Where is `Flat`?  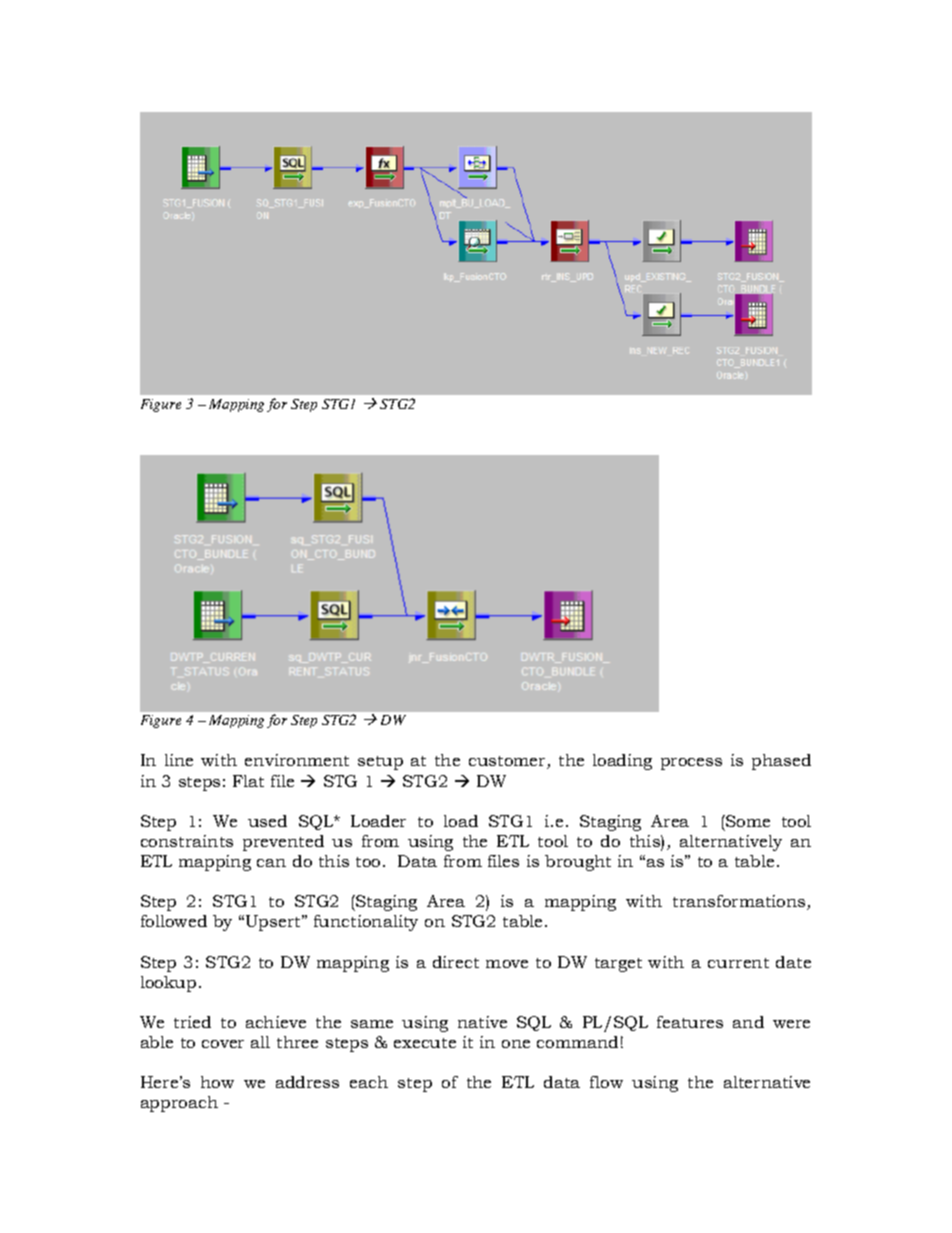 Flat is located at coordinates (248, 781).
